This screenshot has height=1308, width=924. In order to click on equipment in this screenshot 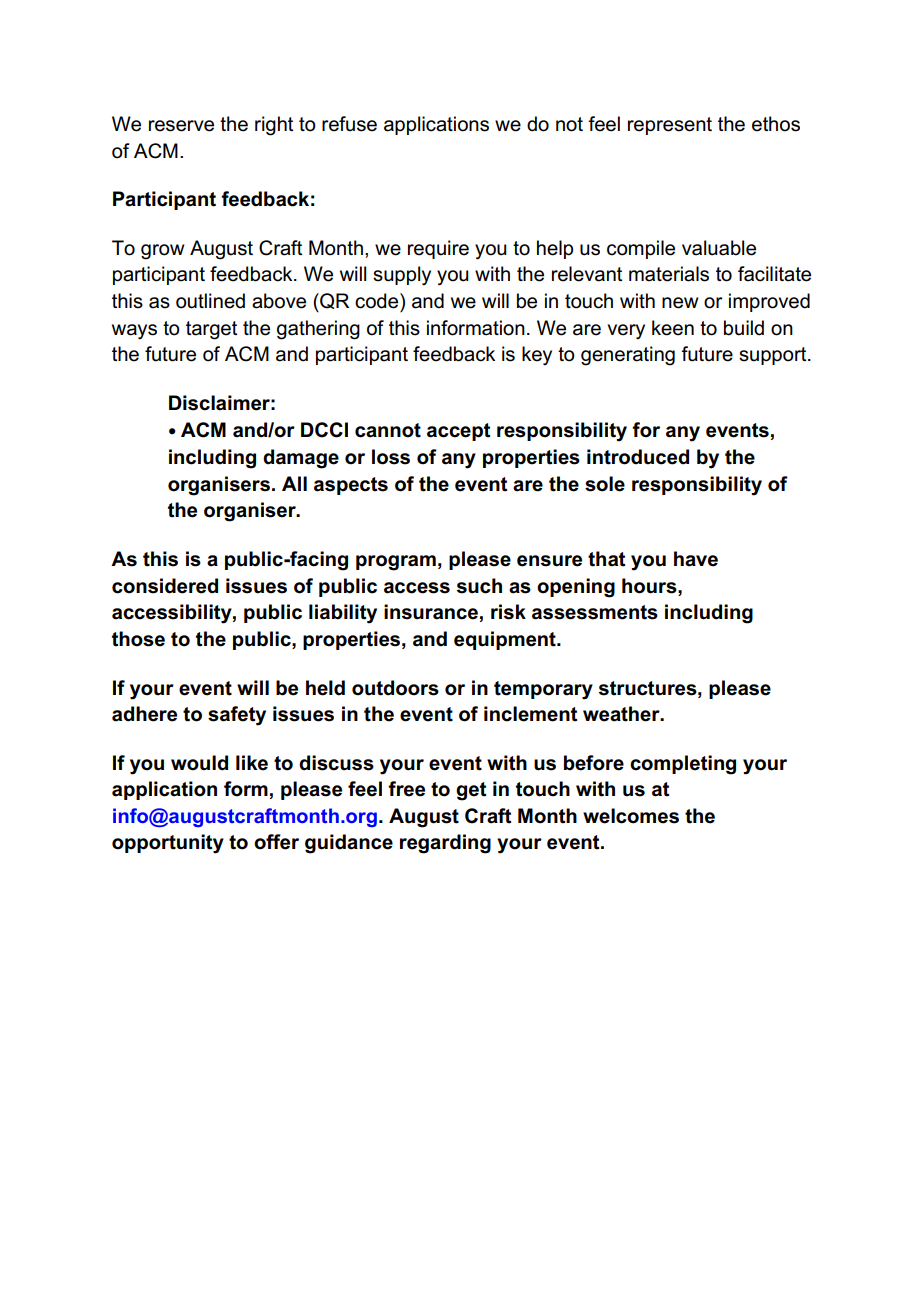, I will do `click(506, 640)`.
